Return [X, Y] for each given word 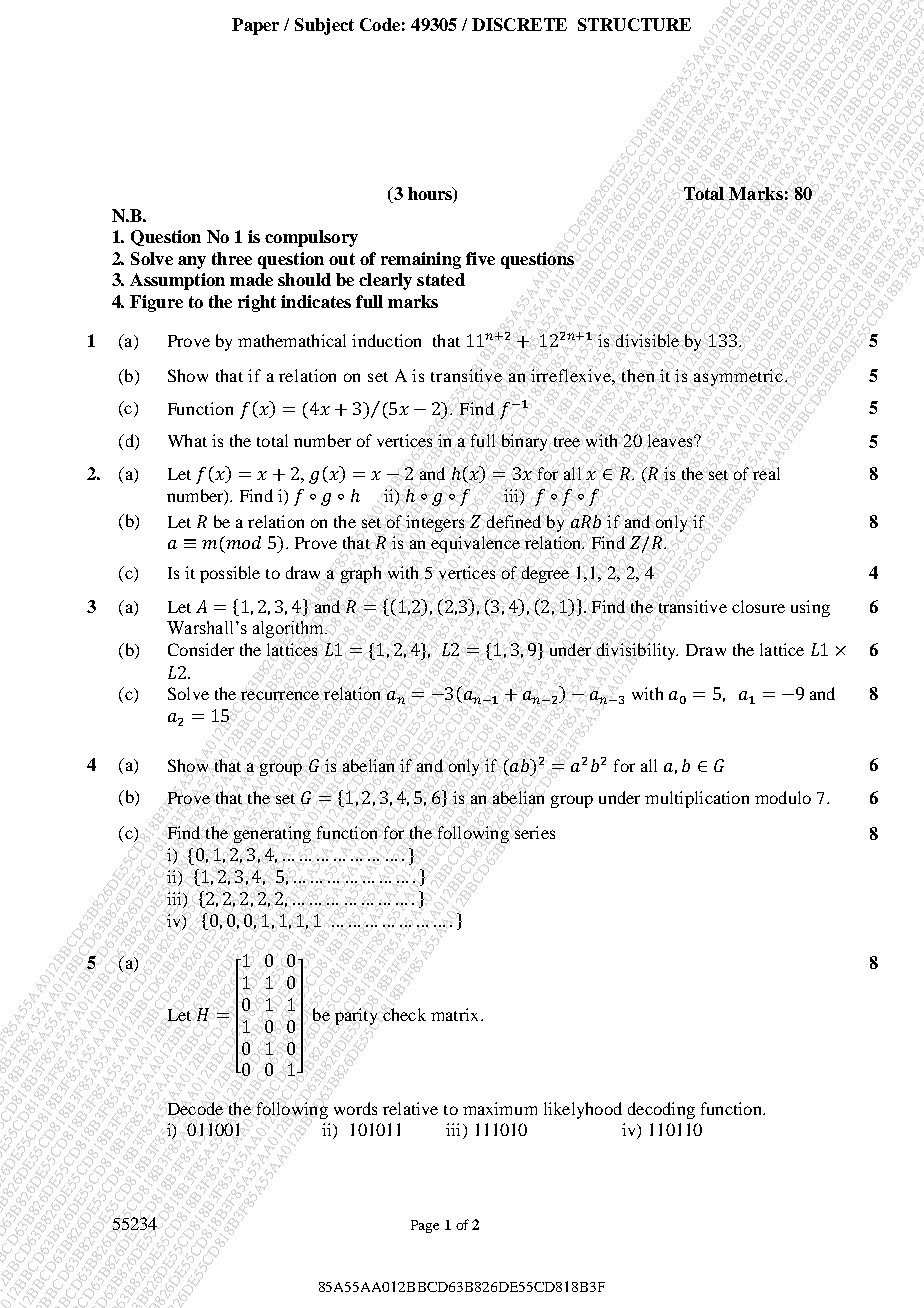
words [355, 1108]
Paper [255, 26]
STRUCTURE [634, 24]
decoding [661, 1110]
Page [425, 1226]
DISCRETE [519, 24]
